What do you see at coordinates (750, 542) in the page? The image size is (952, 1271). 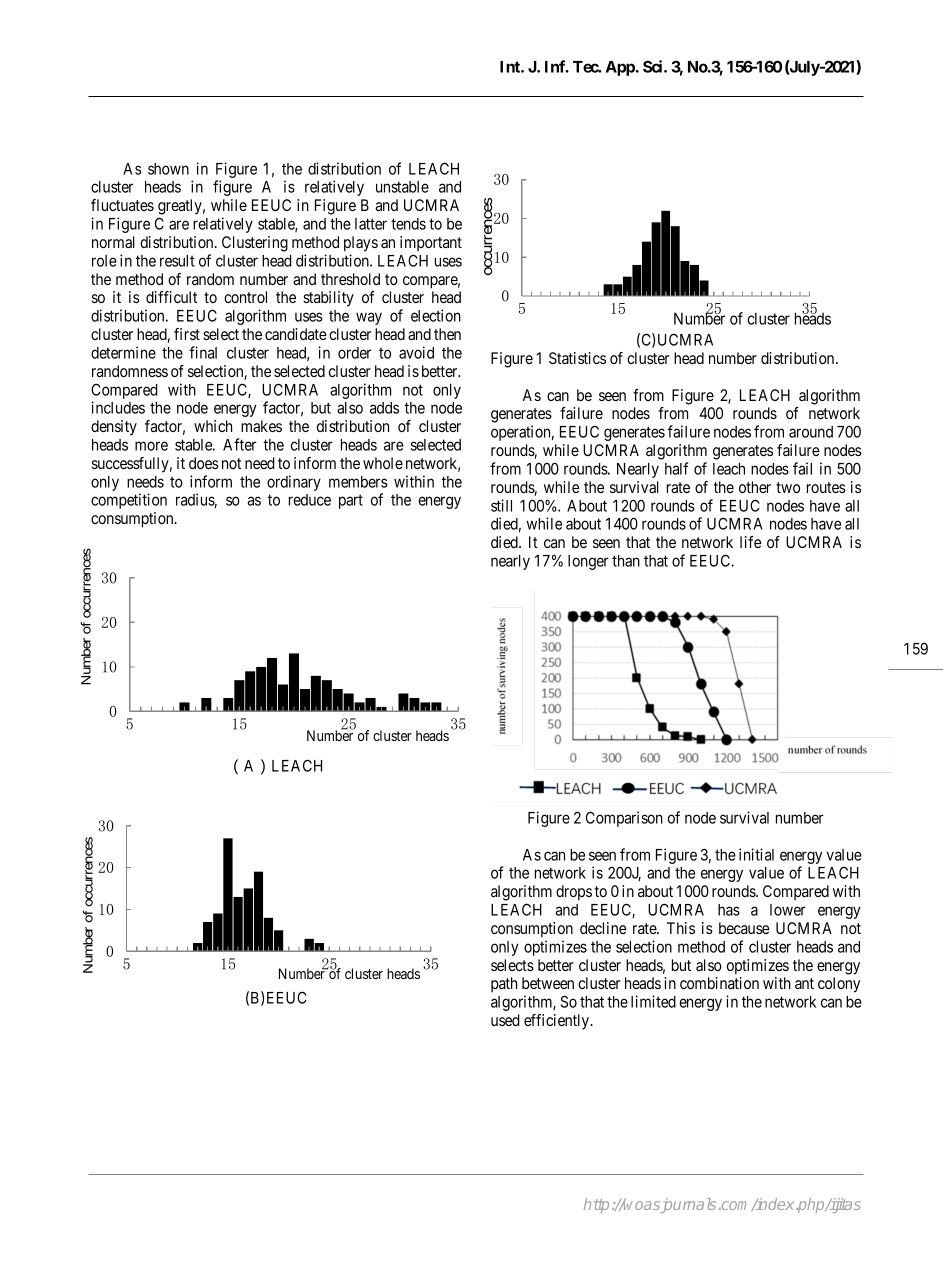 I see `life` at bounding box center [750, 542].
